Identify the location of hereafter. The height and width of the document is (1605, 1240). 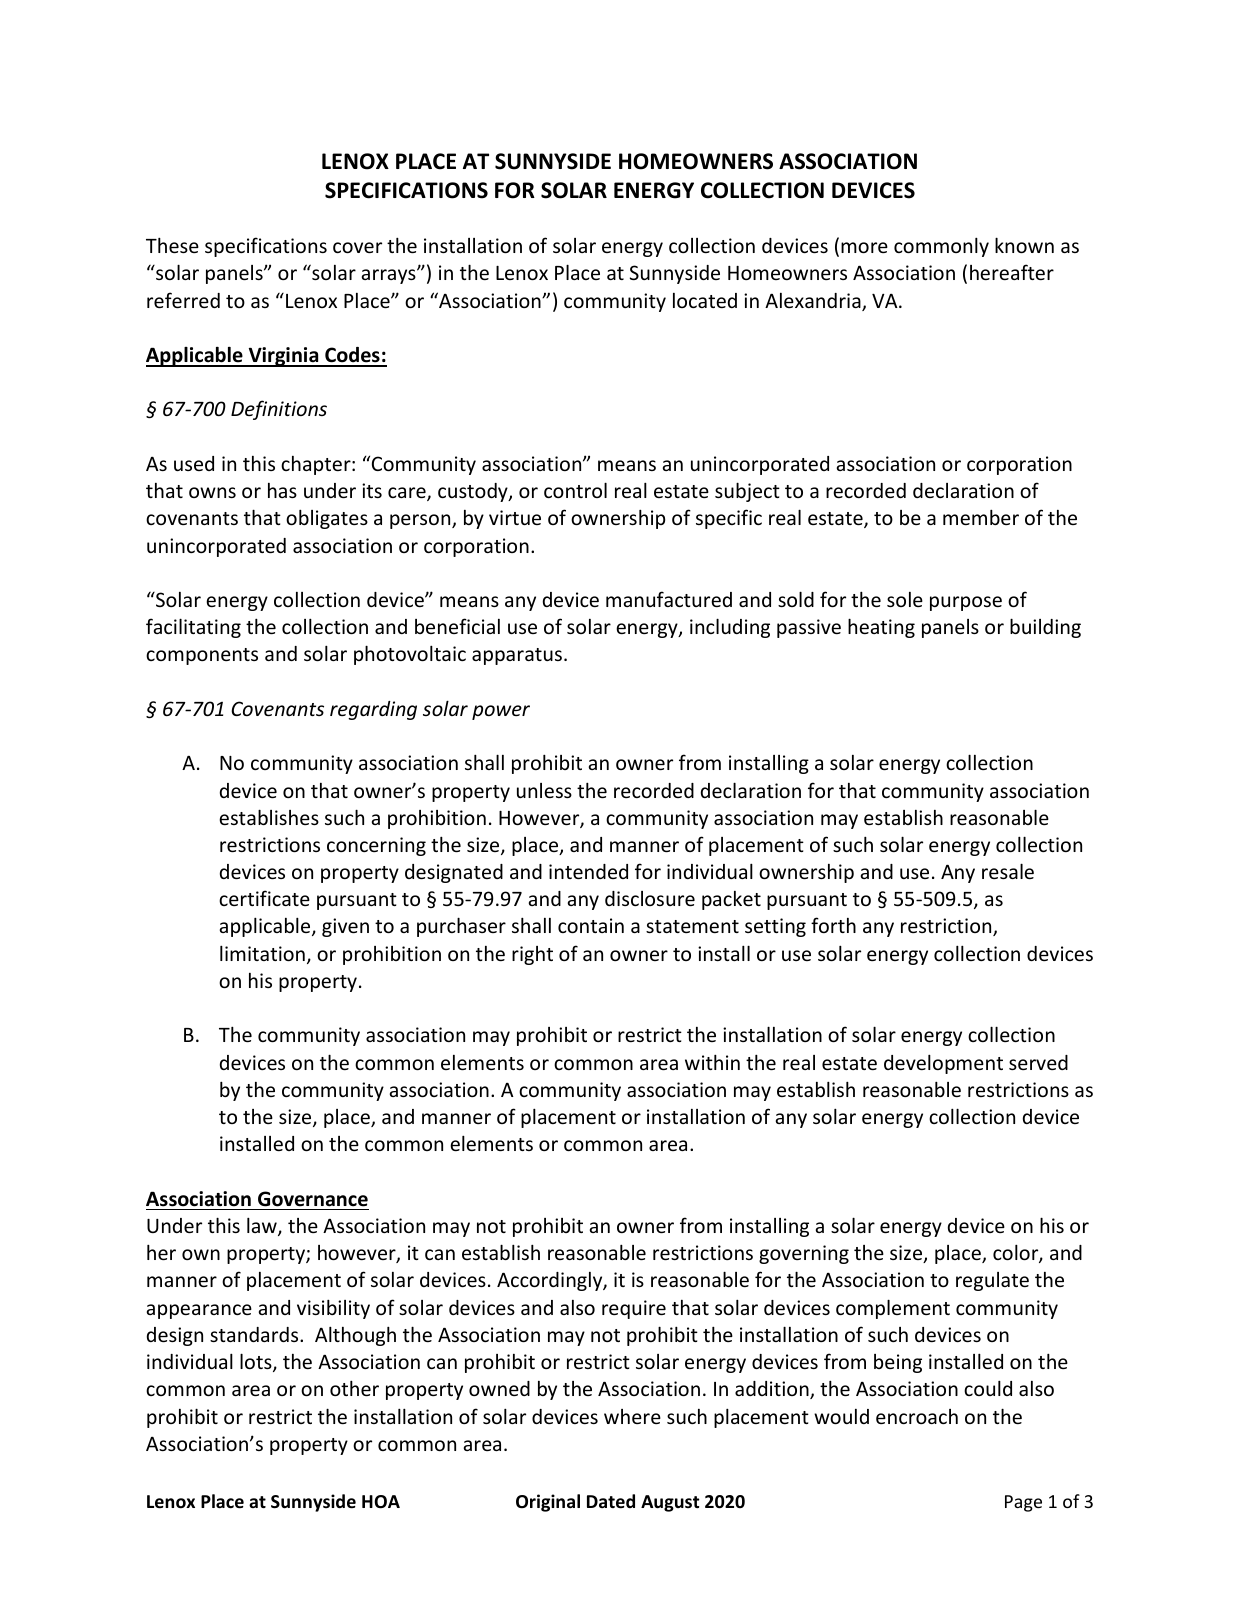
(1012, 272).
